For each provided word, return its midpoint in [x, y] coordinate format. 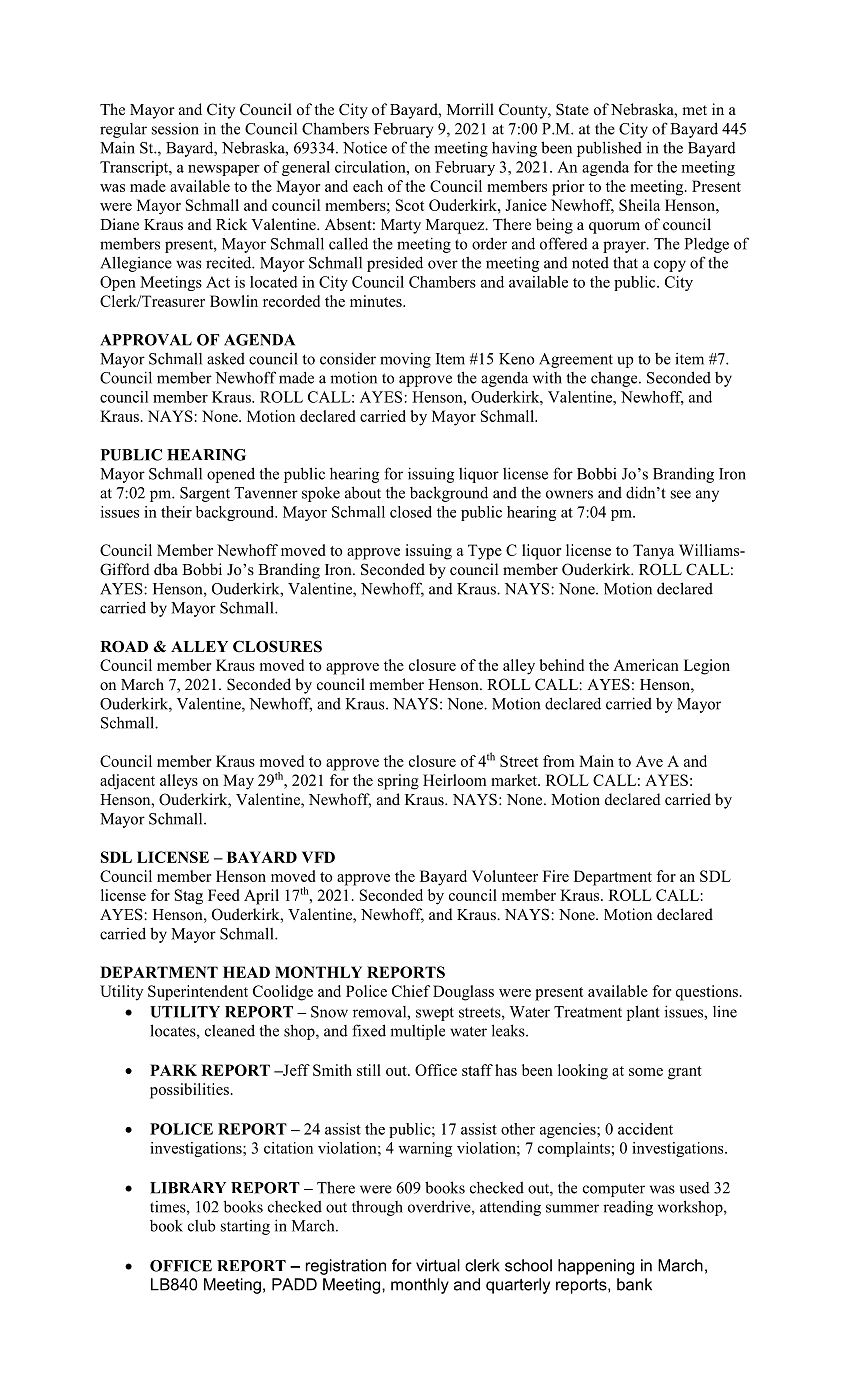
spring [398, 782]
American [646, 665]
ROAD [124, 647]
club [202, 1225]
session [175, 129]
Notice [365, 147]
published [609, 149]
